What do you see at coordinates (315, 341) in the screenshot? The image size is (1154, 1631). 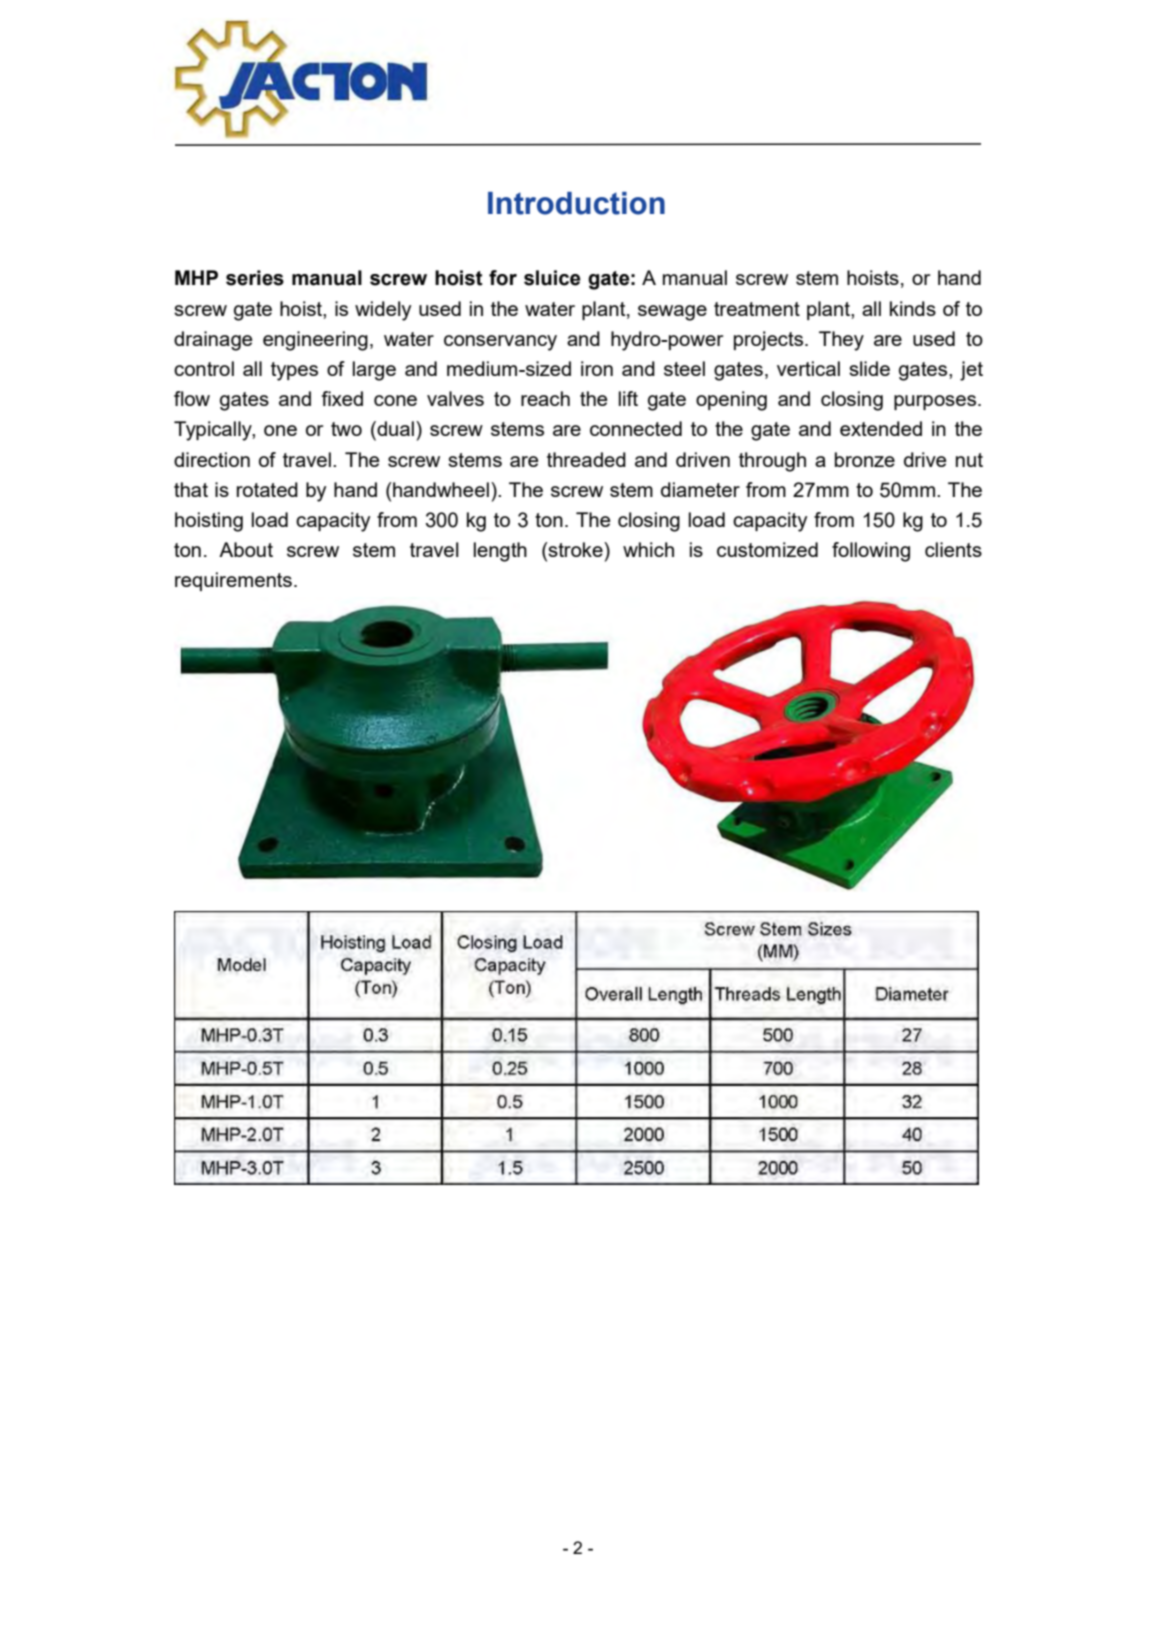 I see `engineering` at bounding box center [315, 341].
